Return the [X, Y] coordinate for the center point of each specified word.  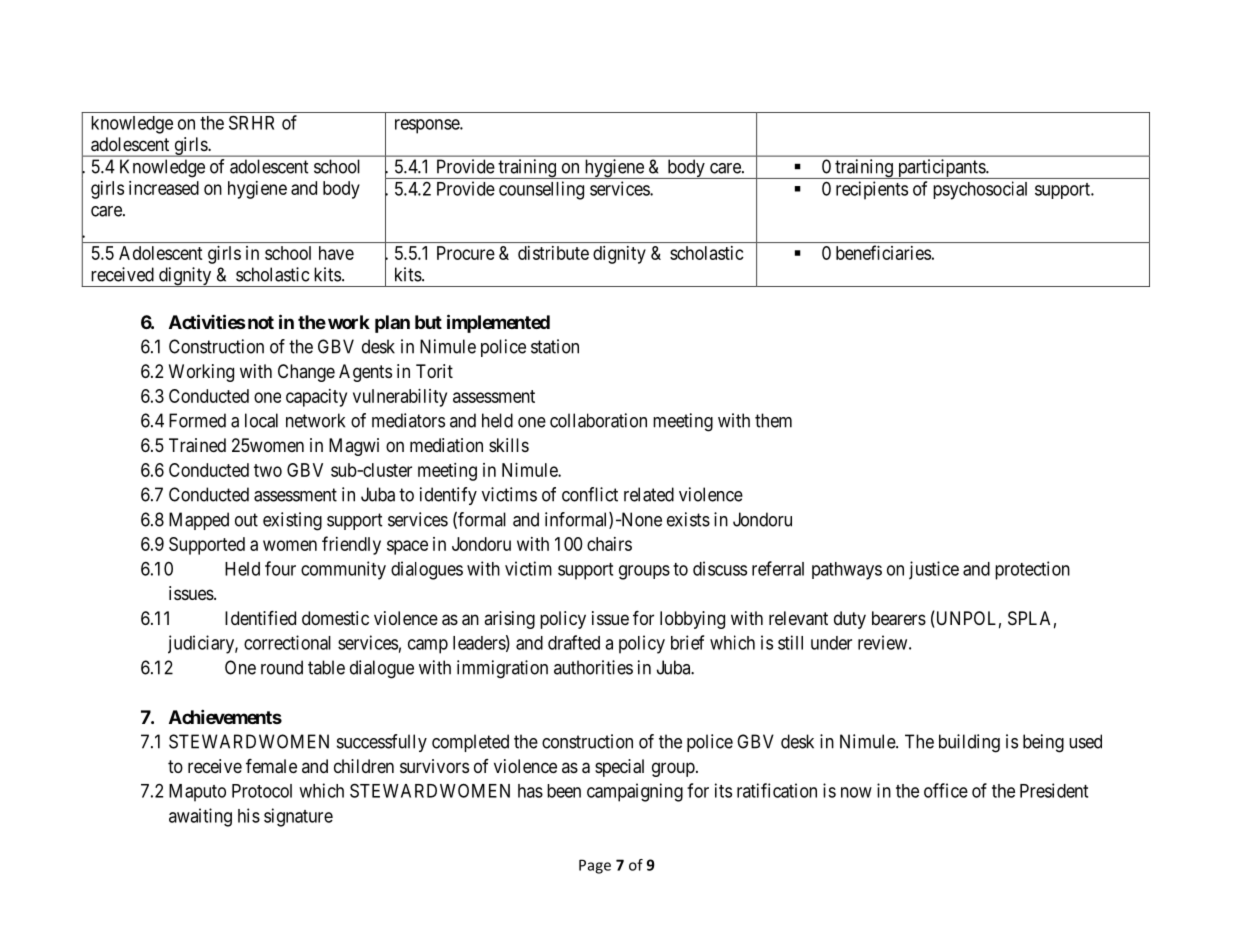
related [649, 494]
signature [298, 817]
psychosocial [980, 190]
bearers [899, 618]
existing [292, 521]
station [555, 346]
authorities [593, 667]
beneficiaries [883, 252]
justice [934, 570]
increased [164, 188]
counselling [541, 190]
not [259, 322]
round [282, 667]
